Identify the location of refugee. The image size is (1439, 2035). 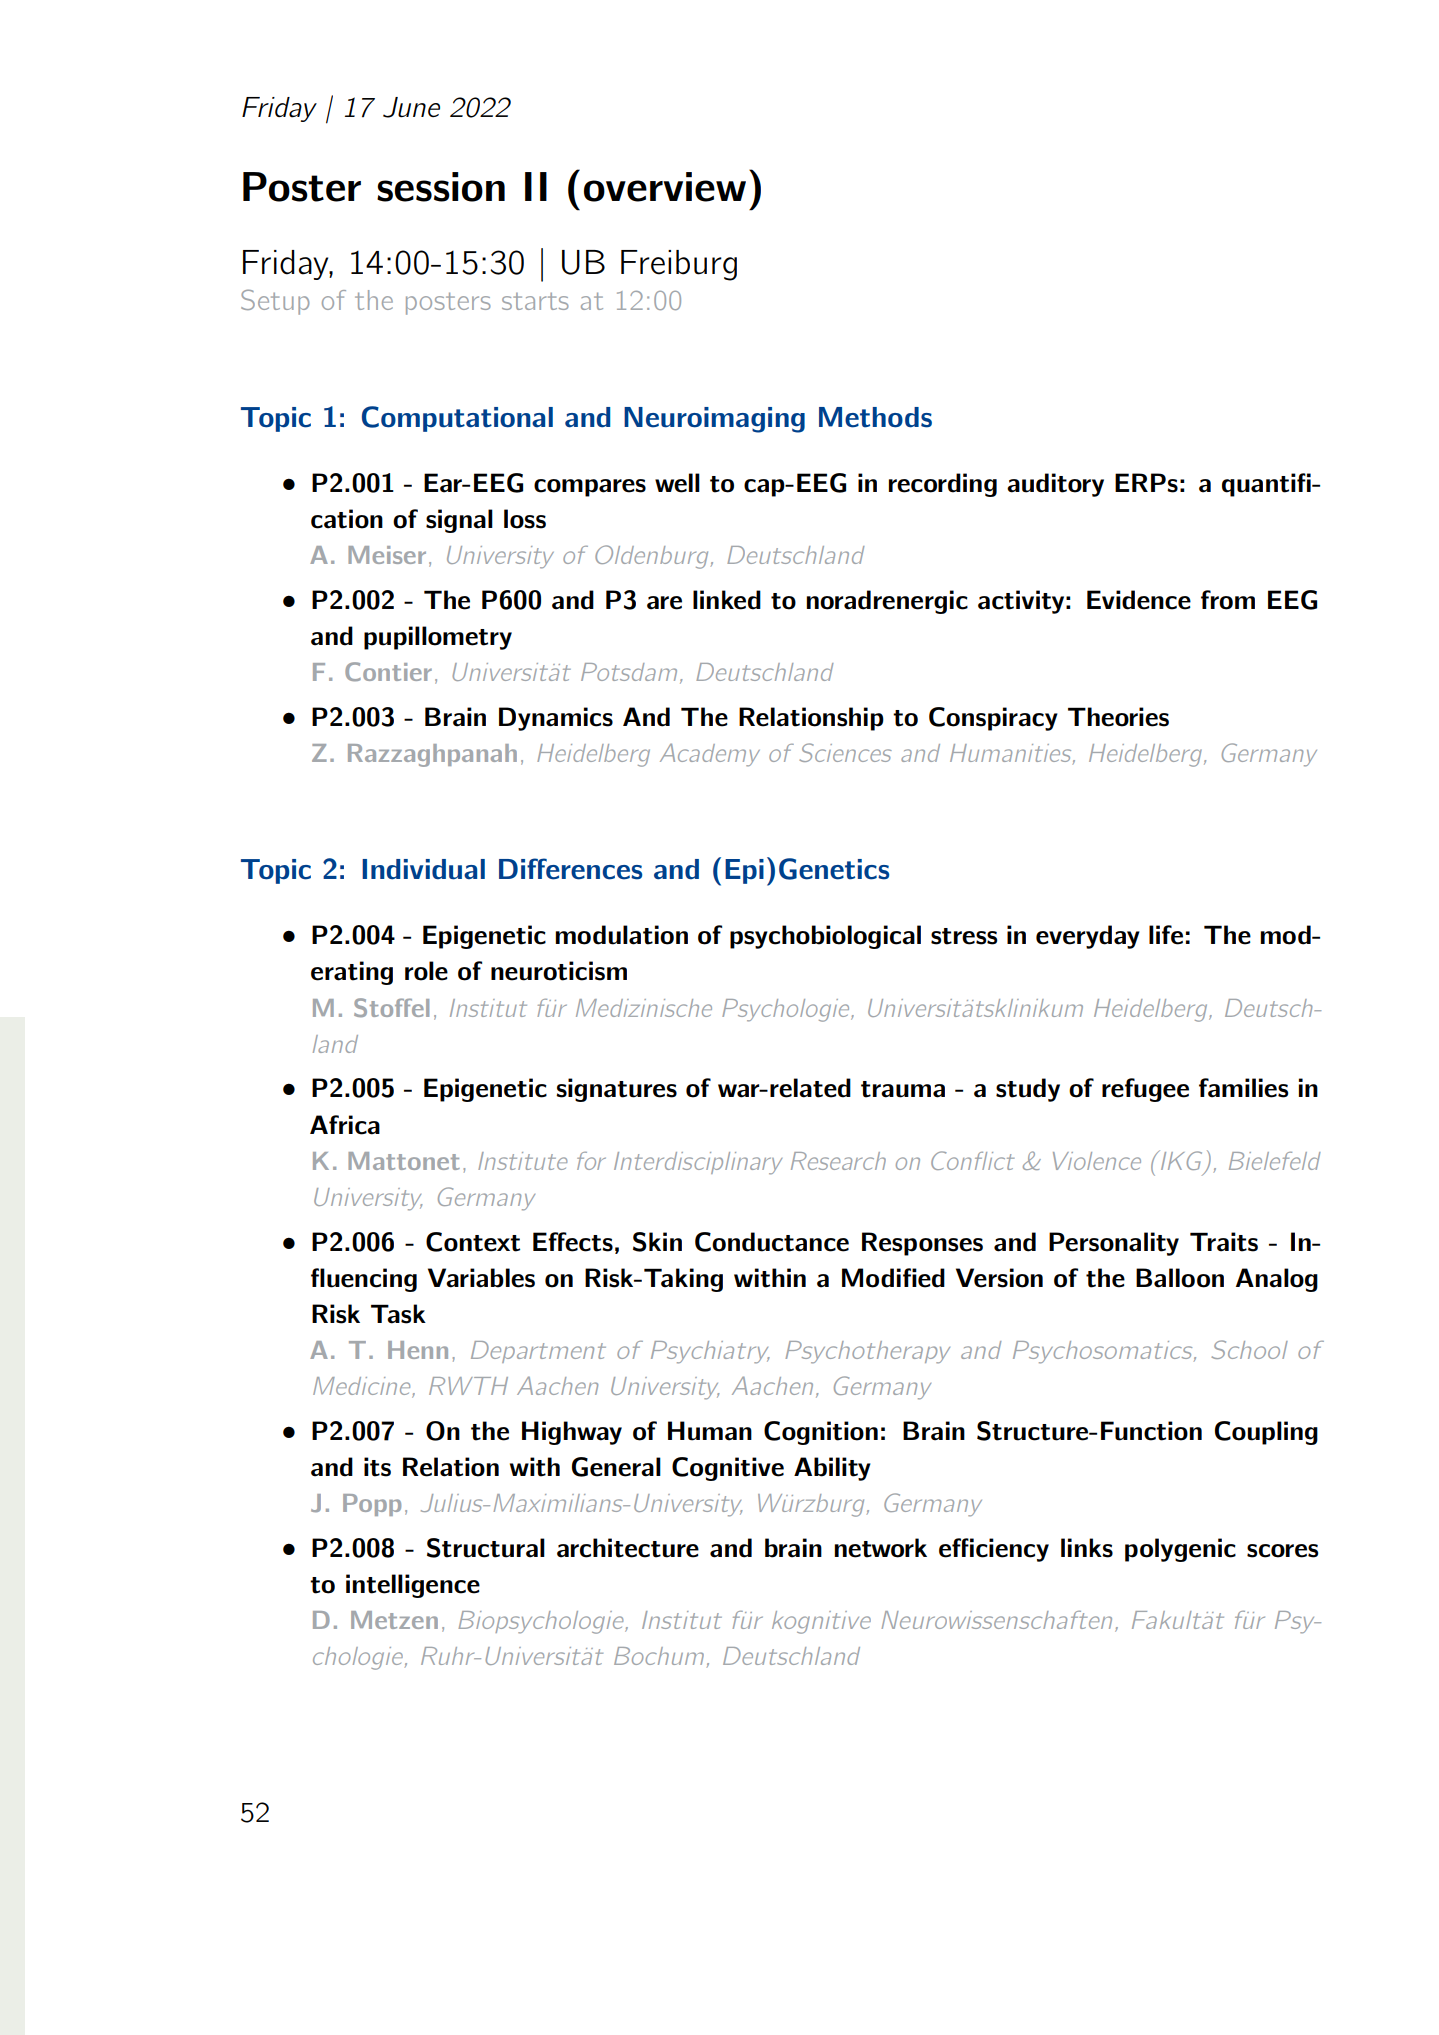
(1145, 1090).
